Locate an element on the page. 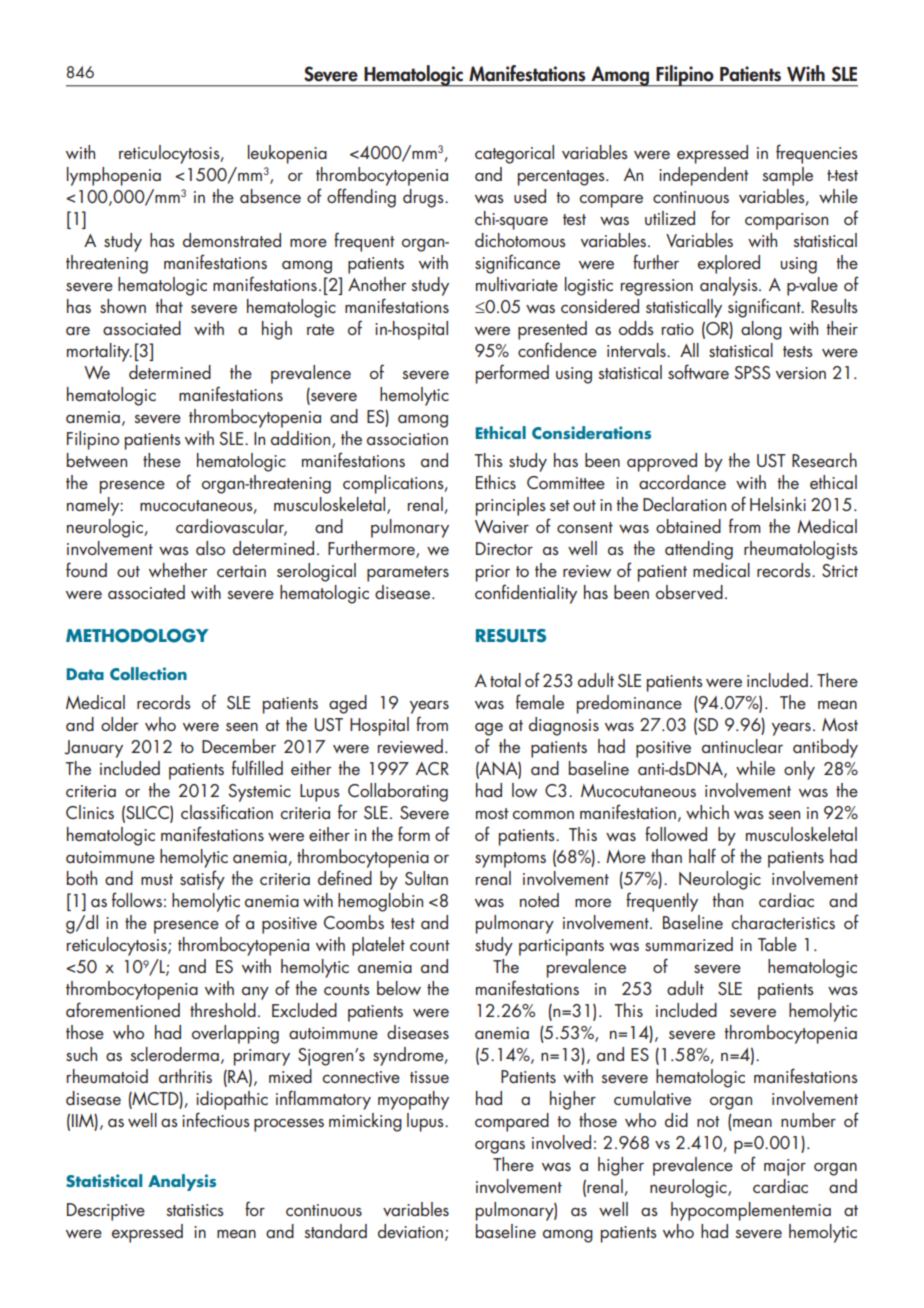  only is located at coordinates (799, 770).
